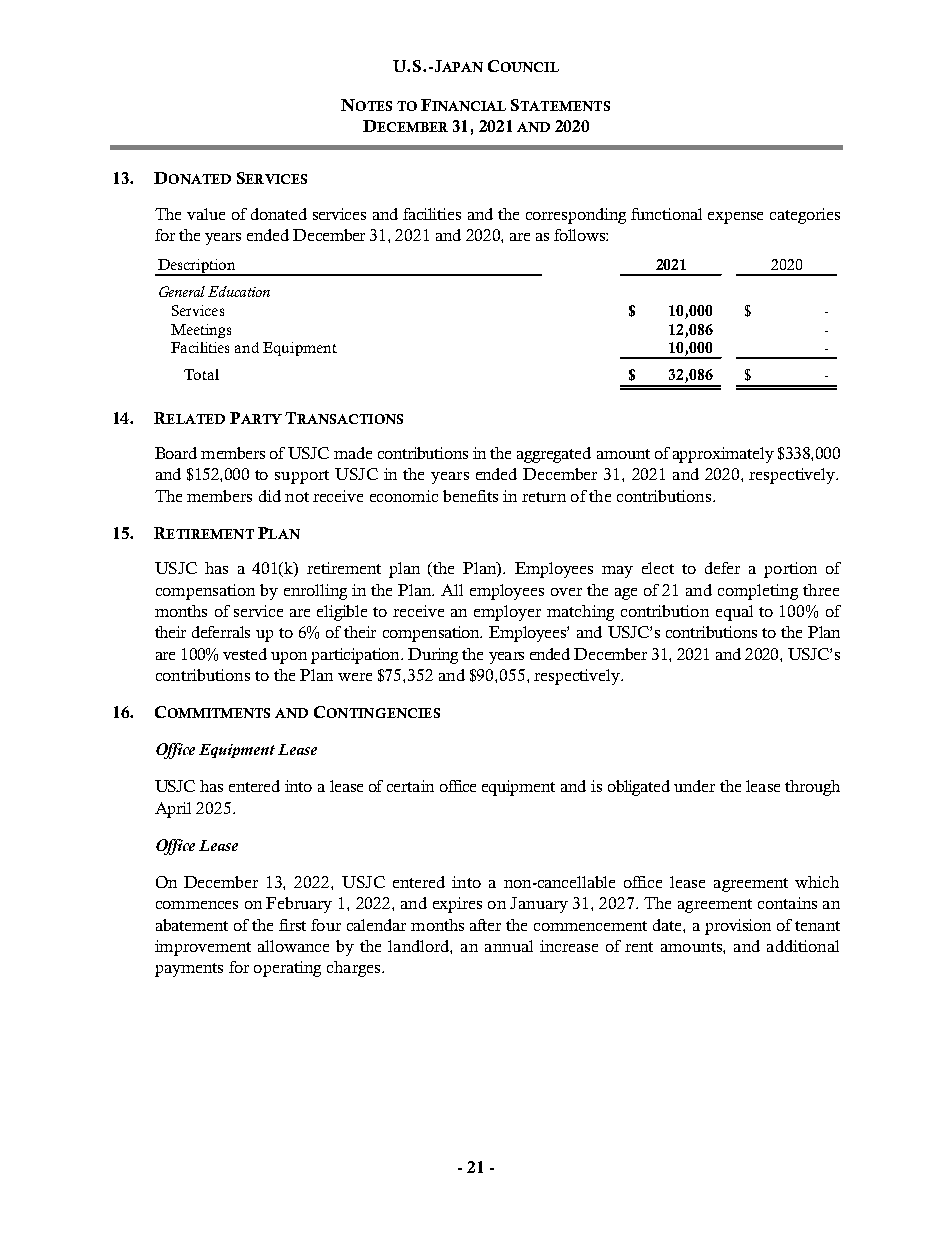 The image size is (952, 1233). What do you see at coordinates (580, 235) in the screenshot?
I see `follows` at bounding box center [580, 235].
